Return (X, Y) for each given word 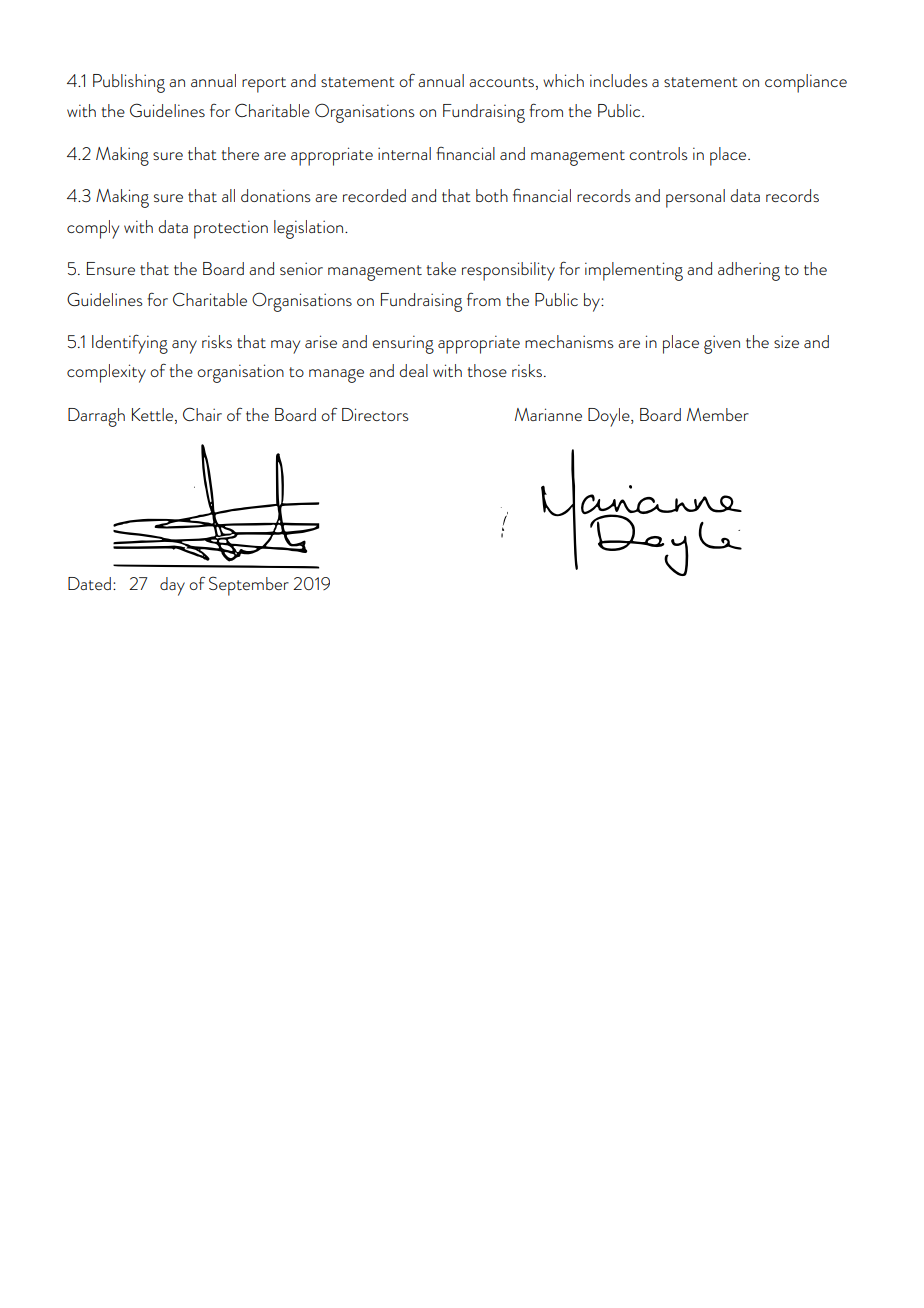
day (172, 586)
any (184, 347)
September (249, 586)
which (563, 80)
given (722, 344)
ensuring (403, 344)
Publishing (129, 83)
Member (718, 414)
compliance (806, 83)
